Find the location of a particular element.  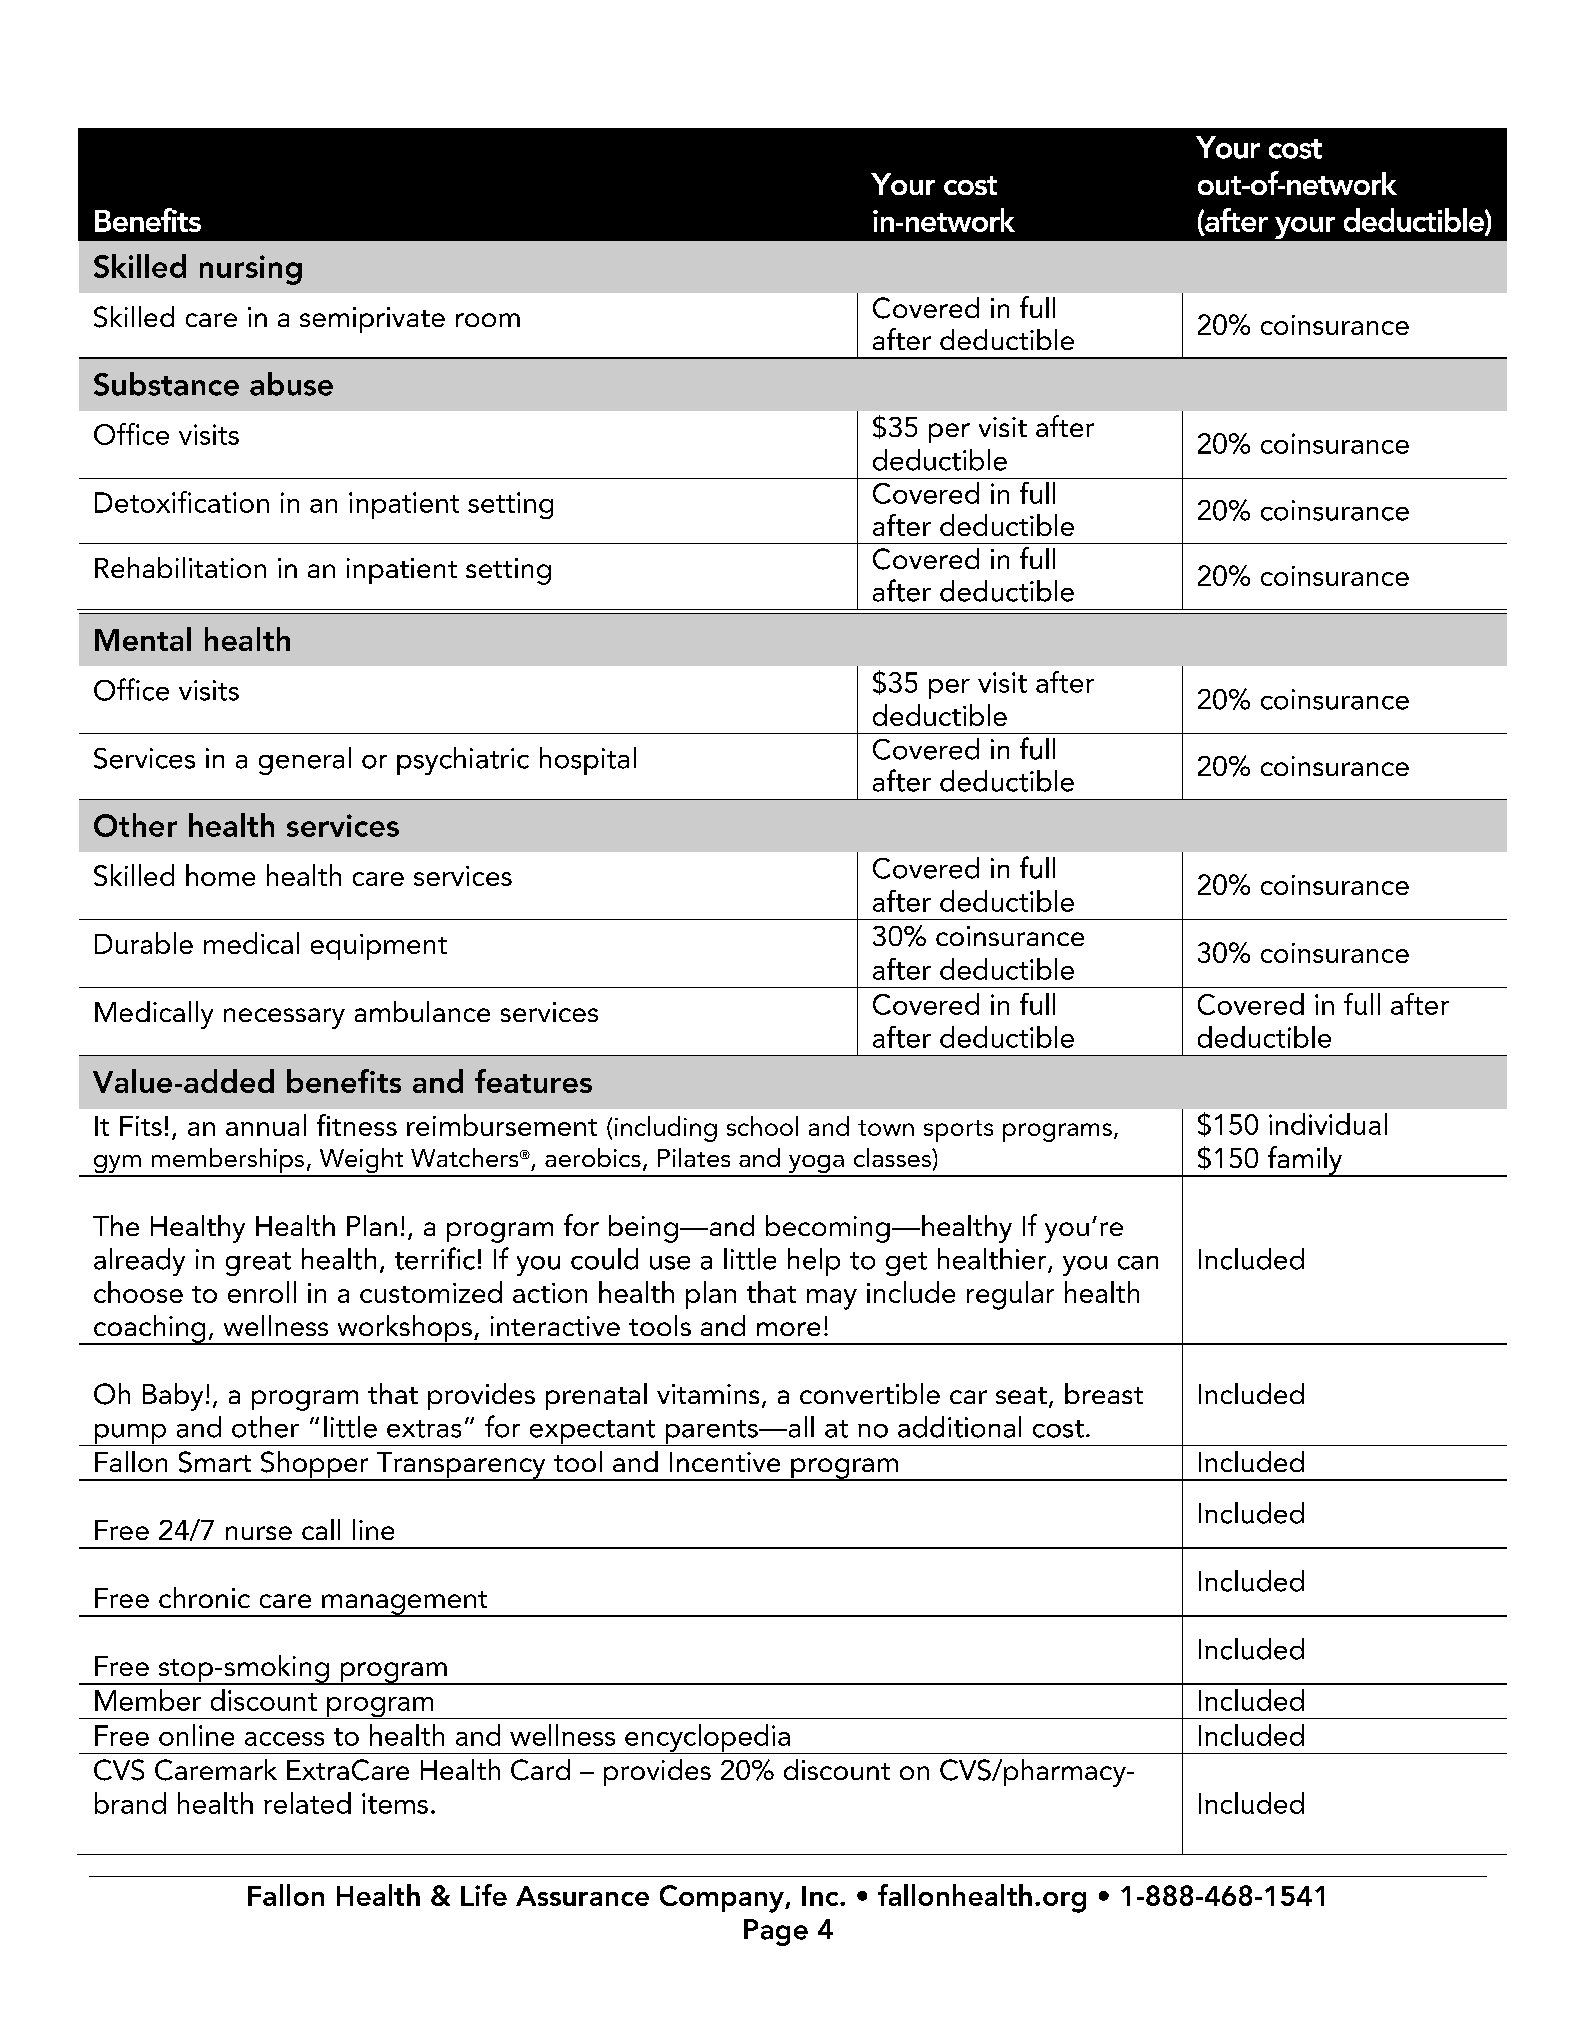

individual is located at coordinates (1328, 1124).
